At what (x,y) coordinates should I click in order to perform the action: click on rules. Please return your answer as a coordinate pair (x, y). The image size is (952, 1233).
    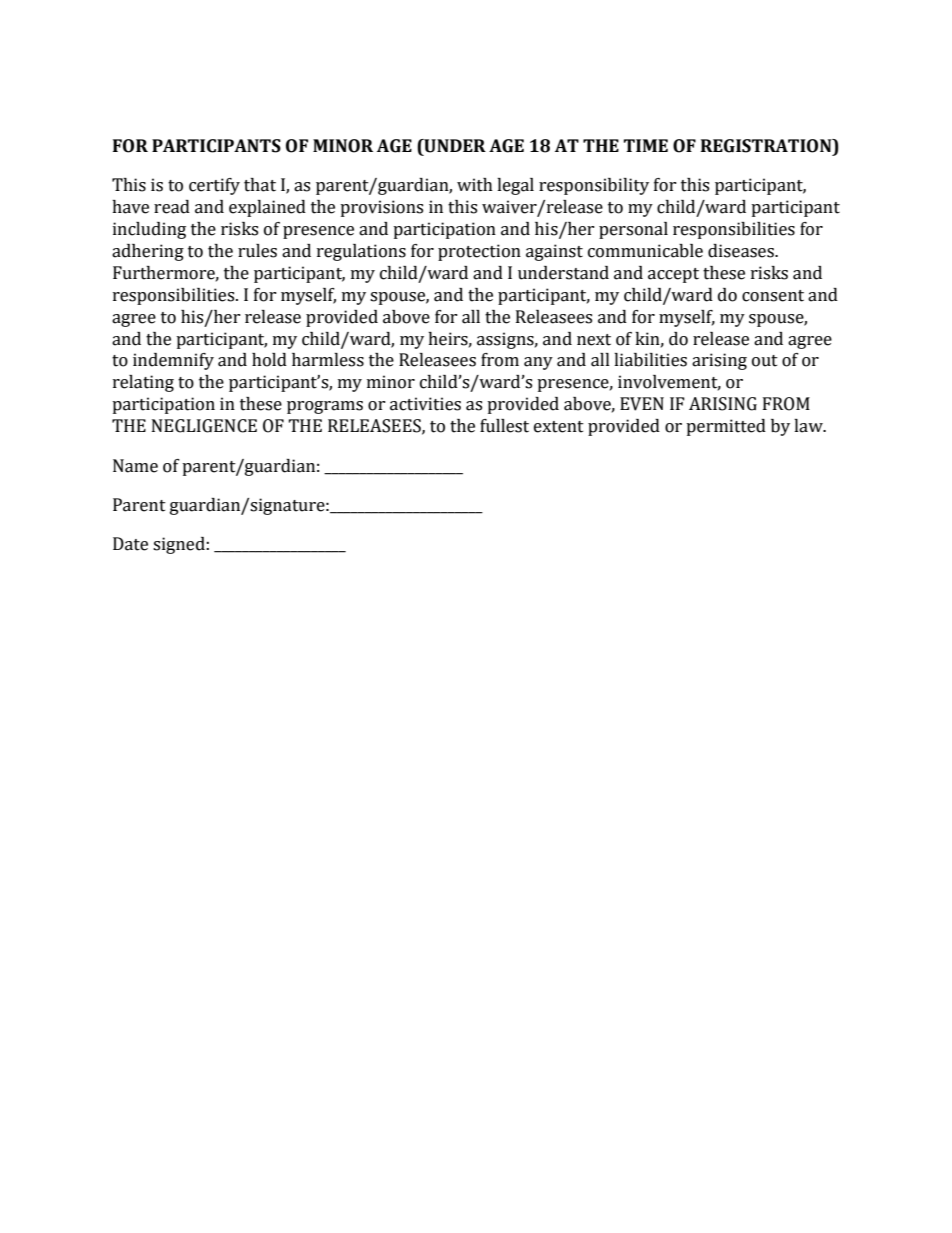
    Looking at the image, I should click on (257, 251).
